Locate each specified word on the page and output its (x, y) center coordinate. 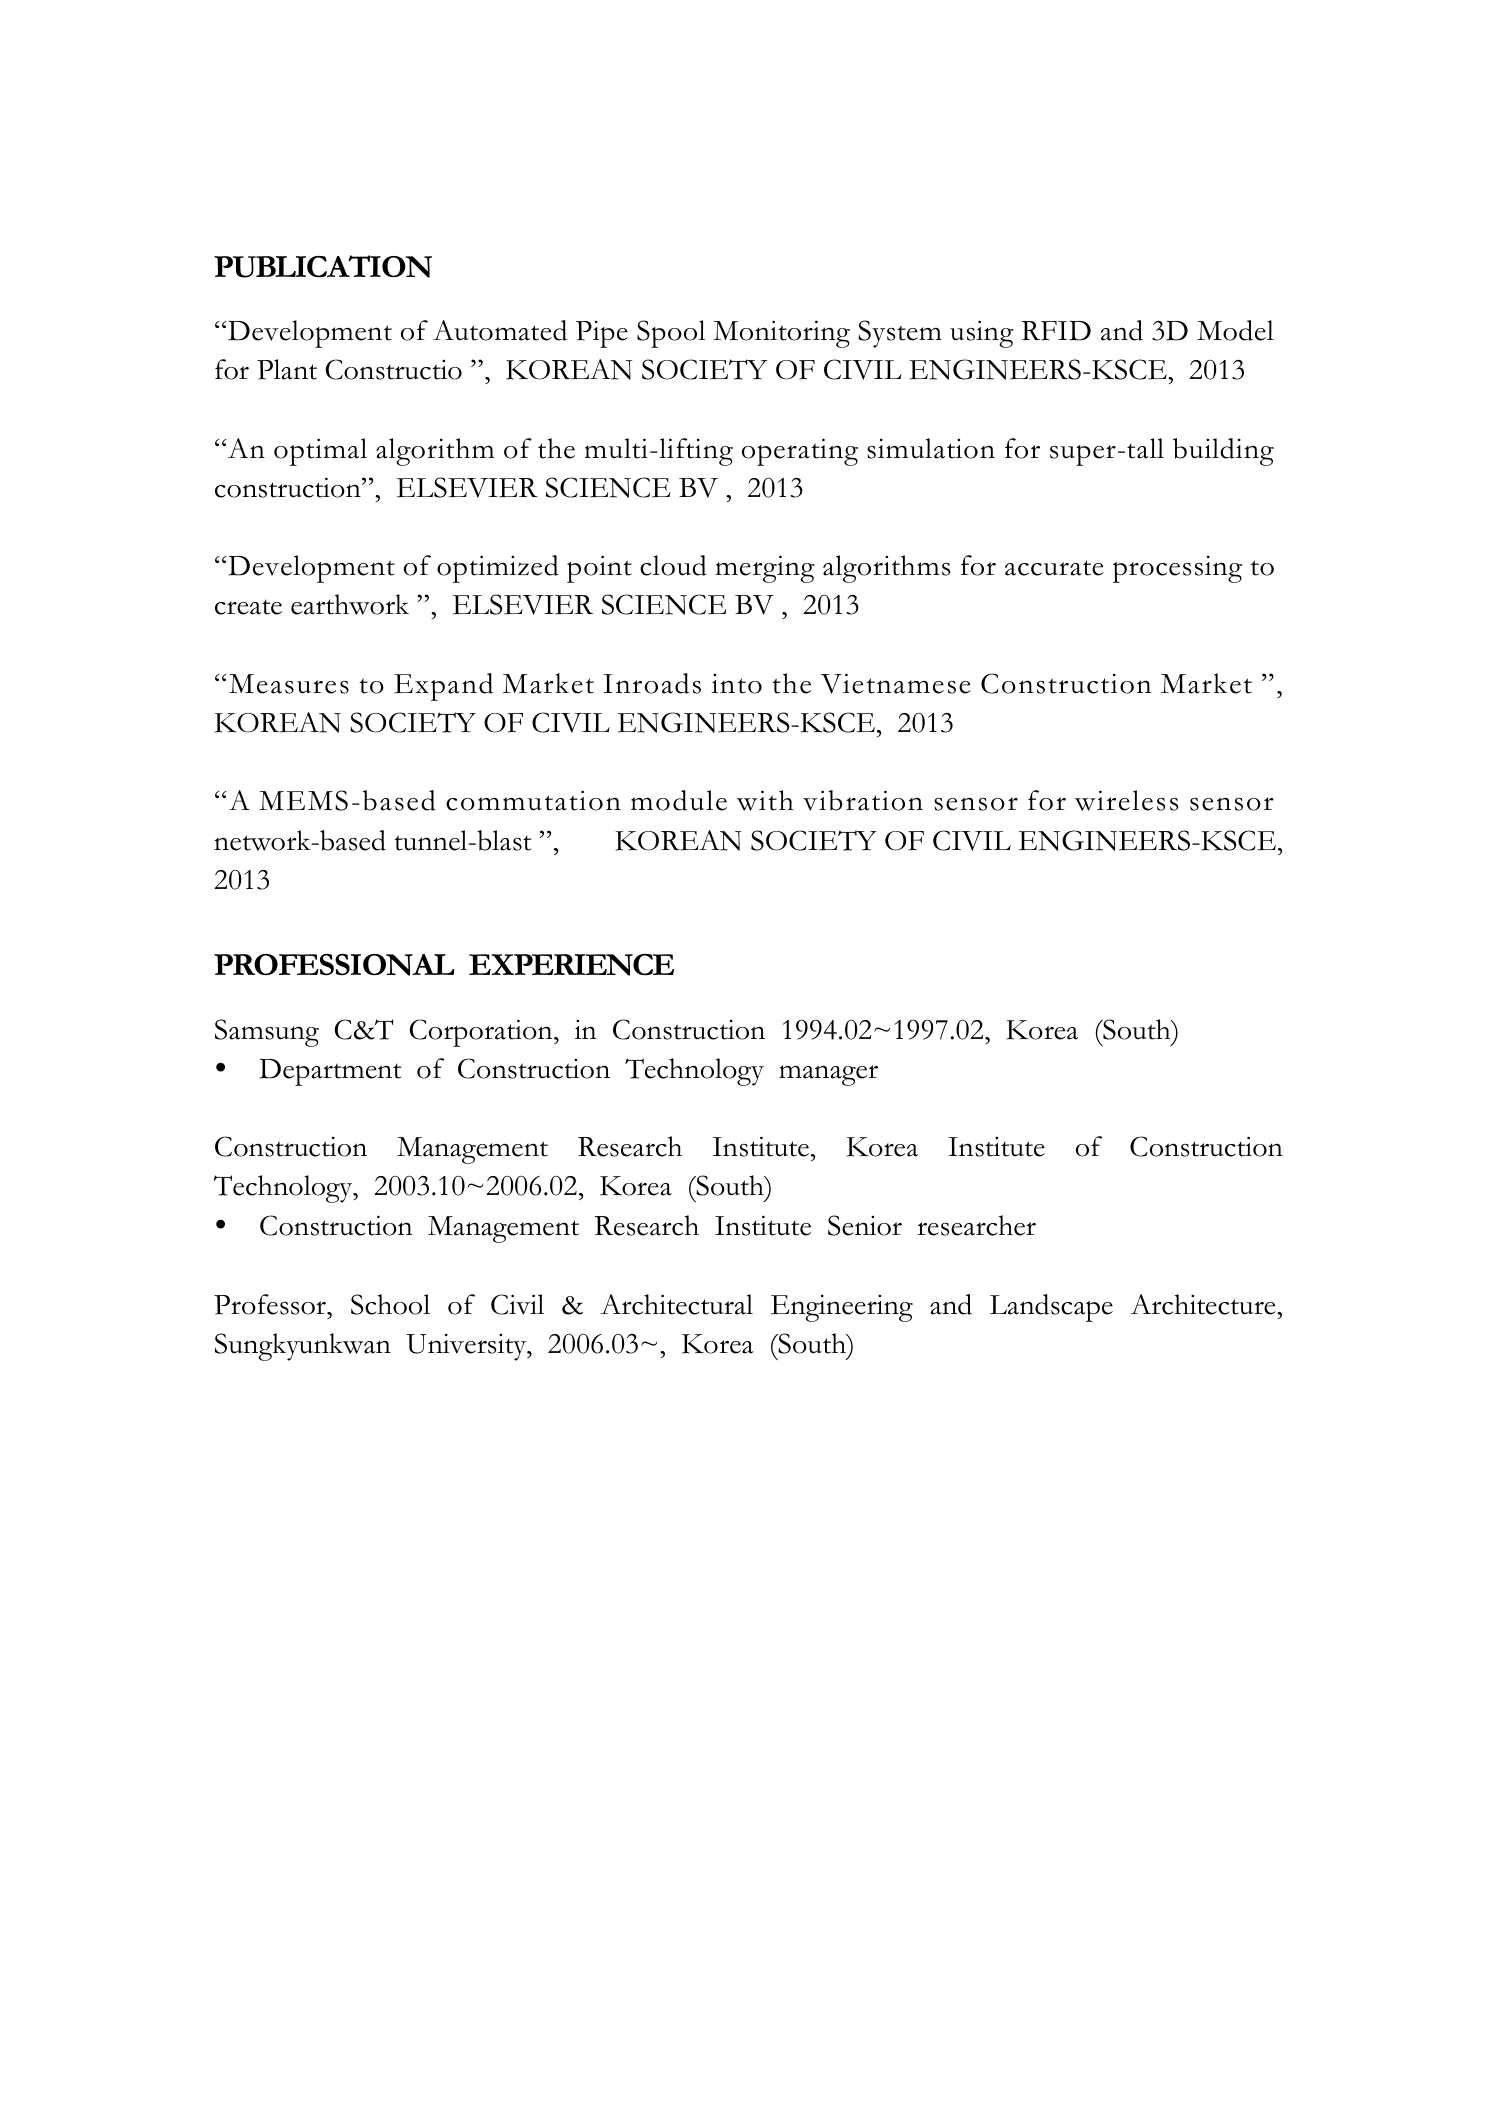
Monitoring (781, 334)
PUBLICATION (323, 266)
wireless (1126, 800)
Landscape (1051, 1308)
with (765, 800)
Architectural (676, 1304)
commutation (533, 800)
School (390, 1304)
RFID (1056, 331)
